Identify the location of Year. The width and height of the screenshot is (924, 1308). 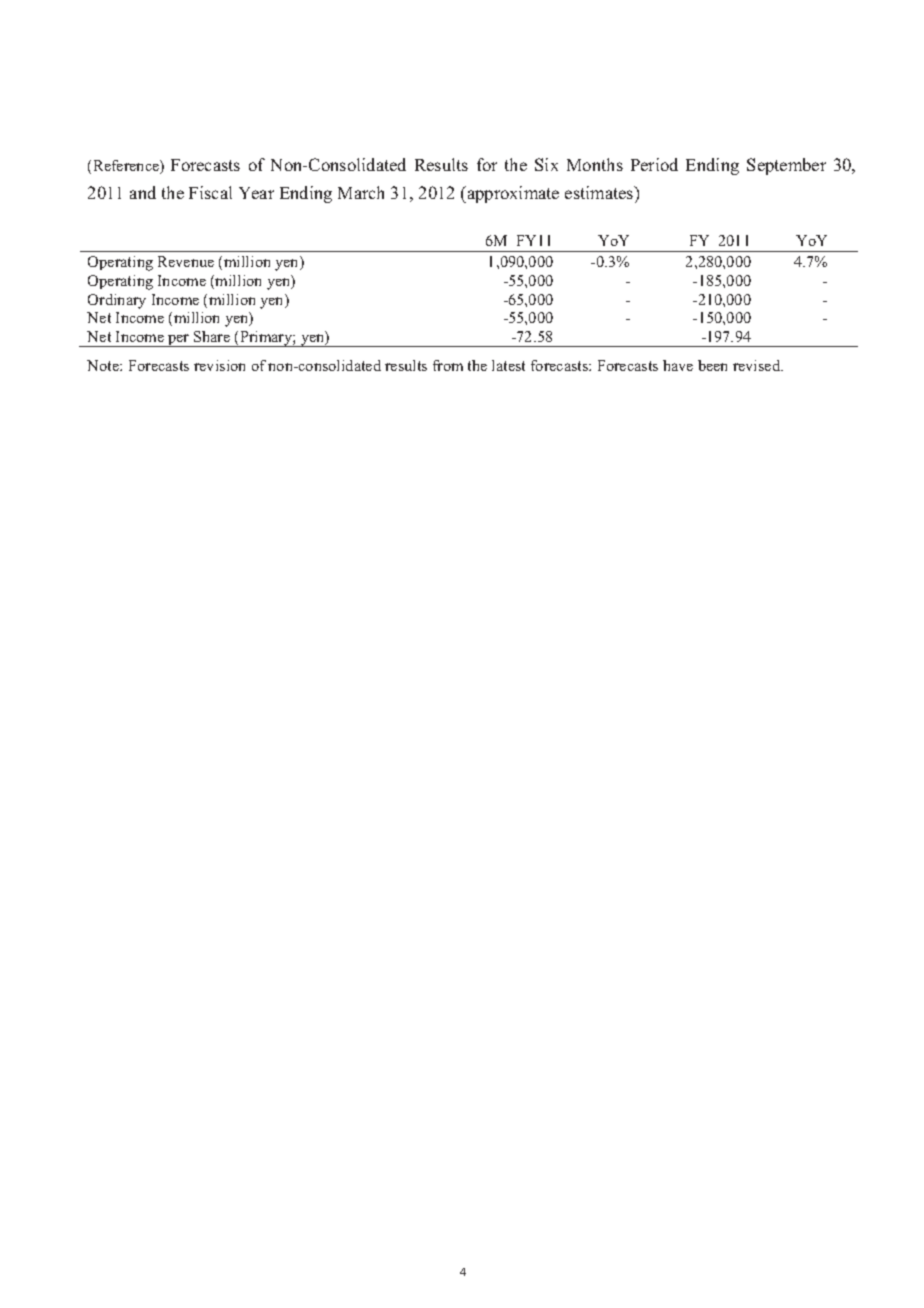
(256, 193).
